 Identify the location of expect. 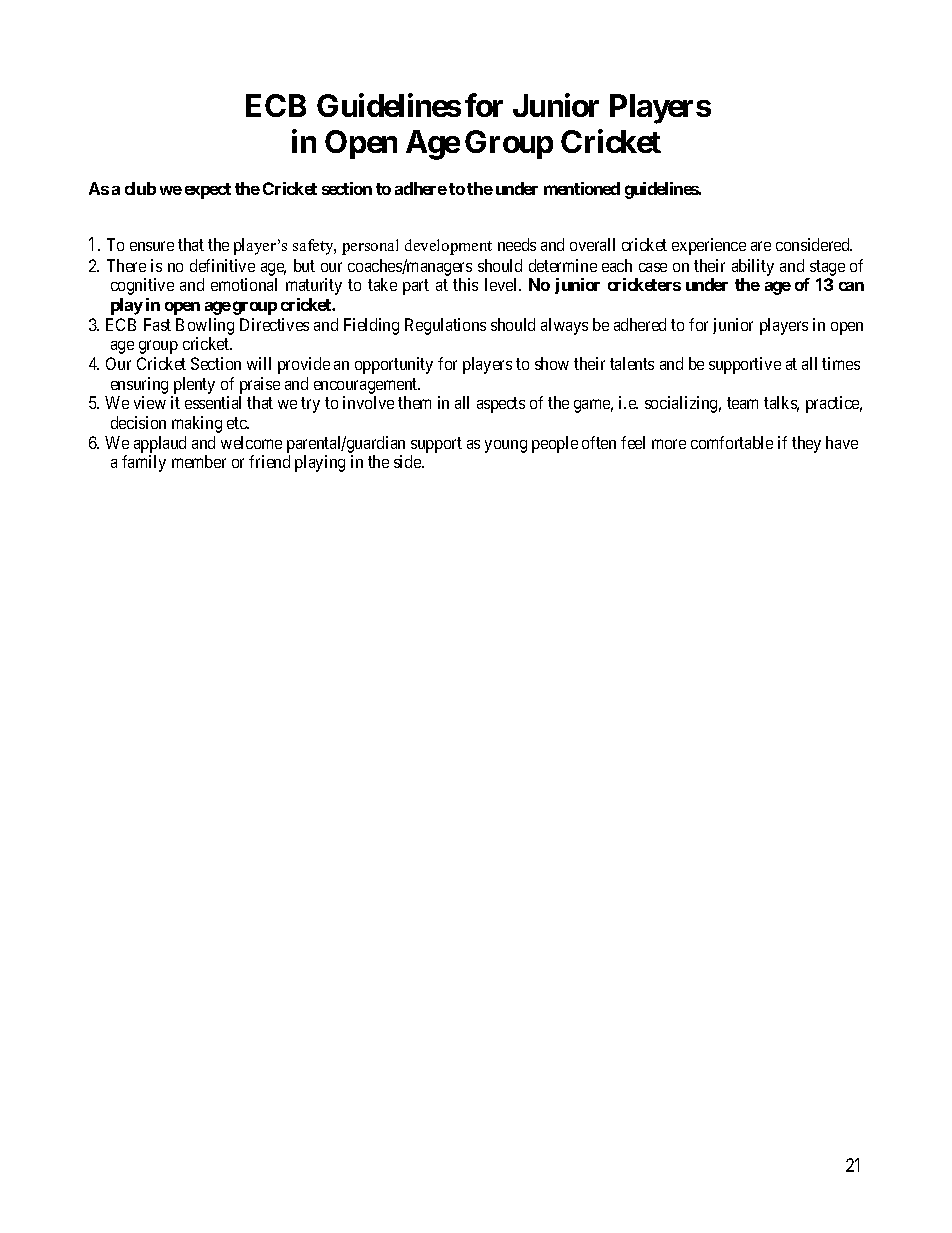
(208, 191).
